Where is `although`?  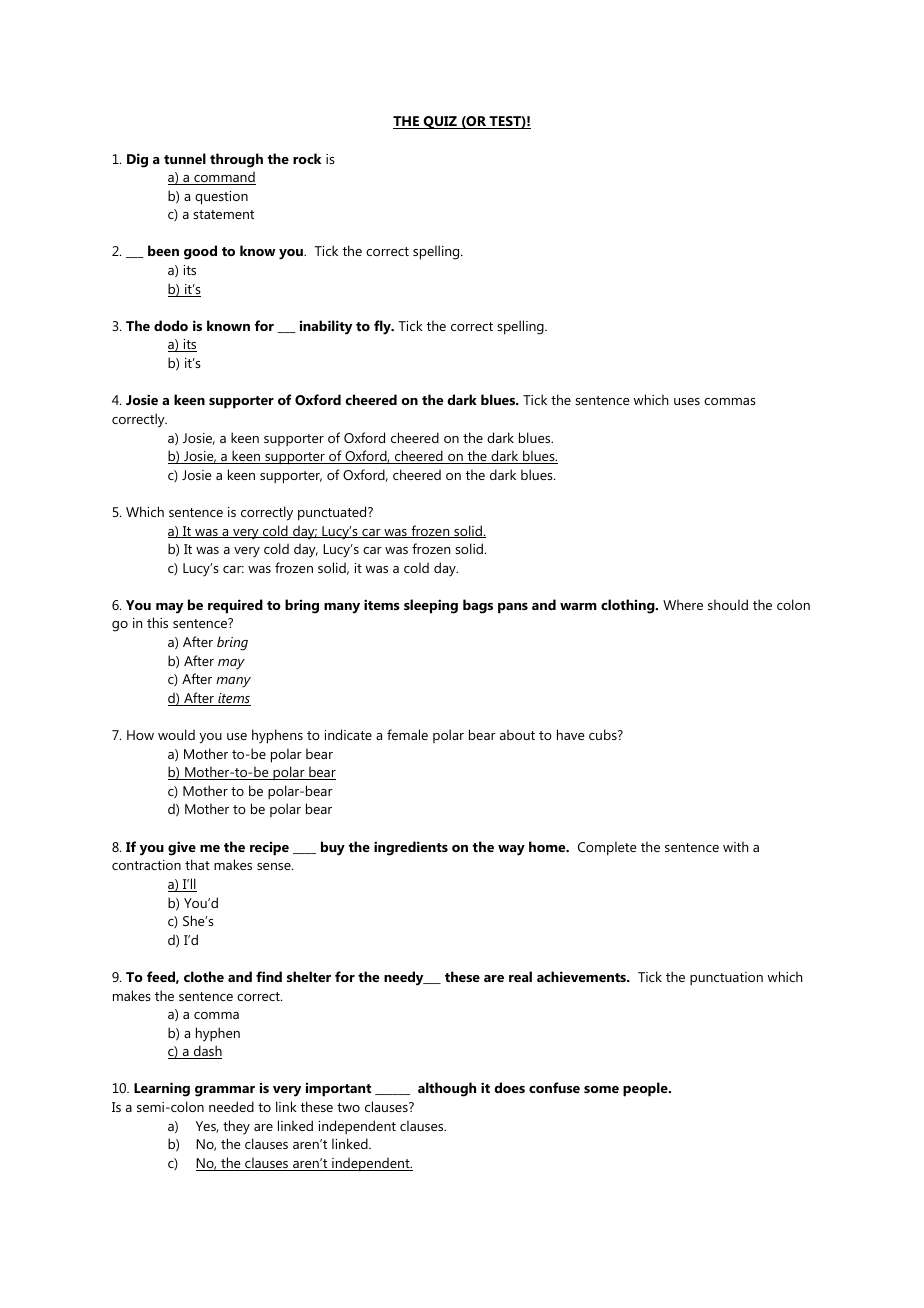 although is located at coordinates (447, 1089).
